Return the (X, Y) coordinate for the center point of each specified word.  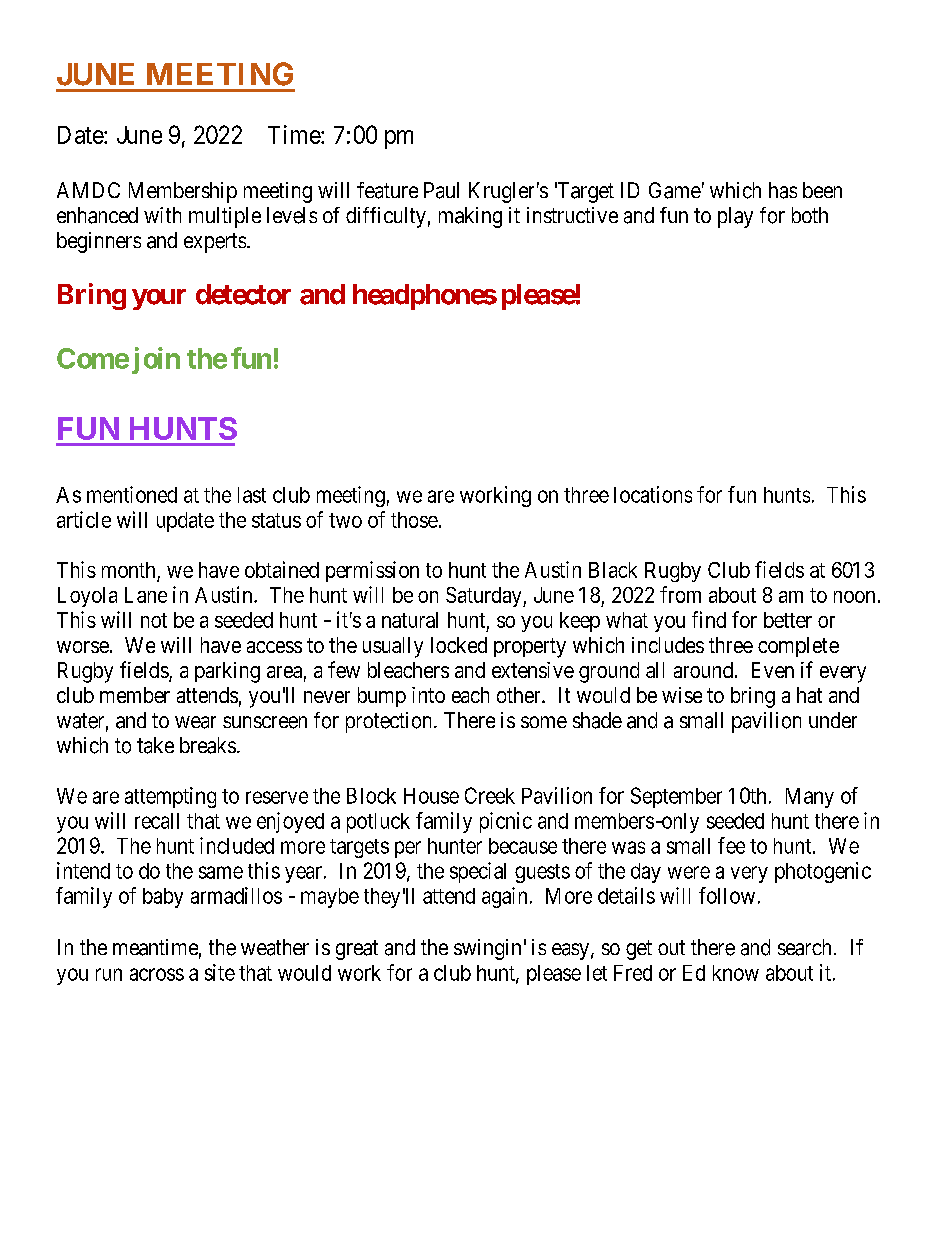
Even (773, 670)
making (470, 217)
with (162, 215)
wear (195, 722)
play (735, 217)
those (414, 520)
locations (653, 494)
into (428, 695)
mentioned (132, 494)
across (157, 974)
